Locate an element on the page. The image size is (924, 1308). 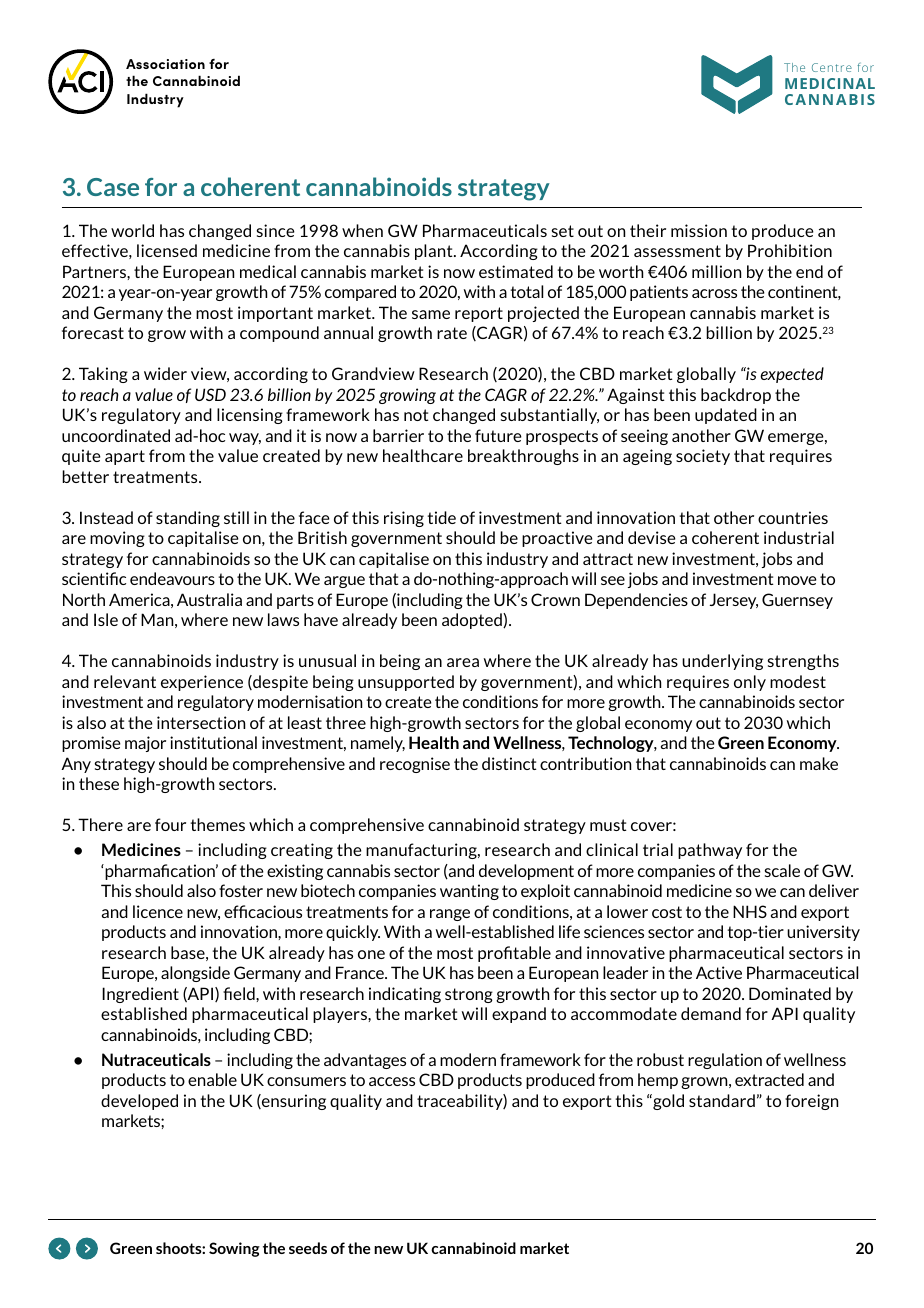
when is located at coordinates (362, 230).
